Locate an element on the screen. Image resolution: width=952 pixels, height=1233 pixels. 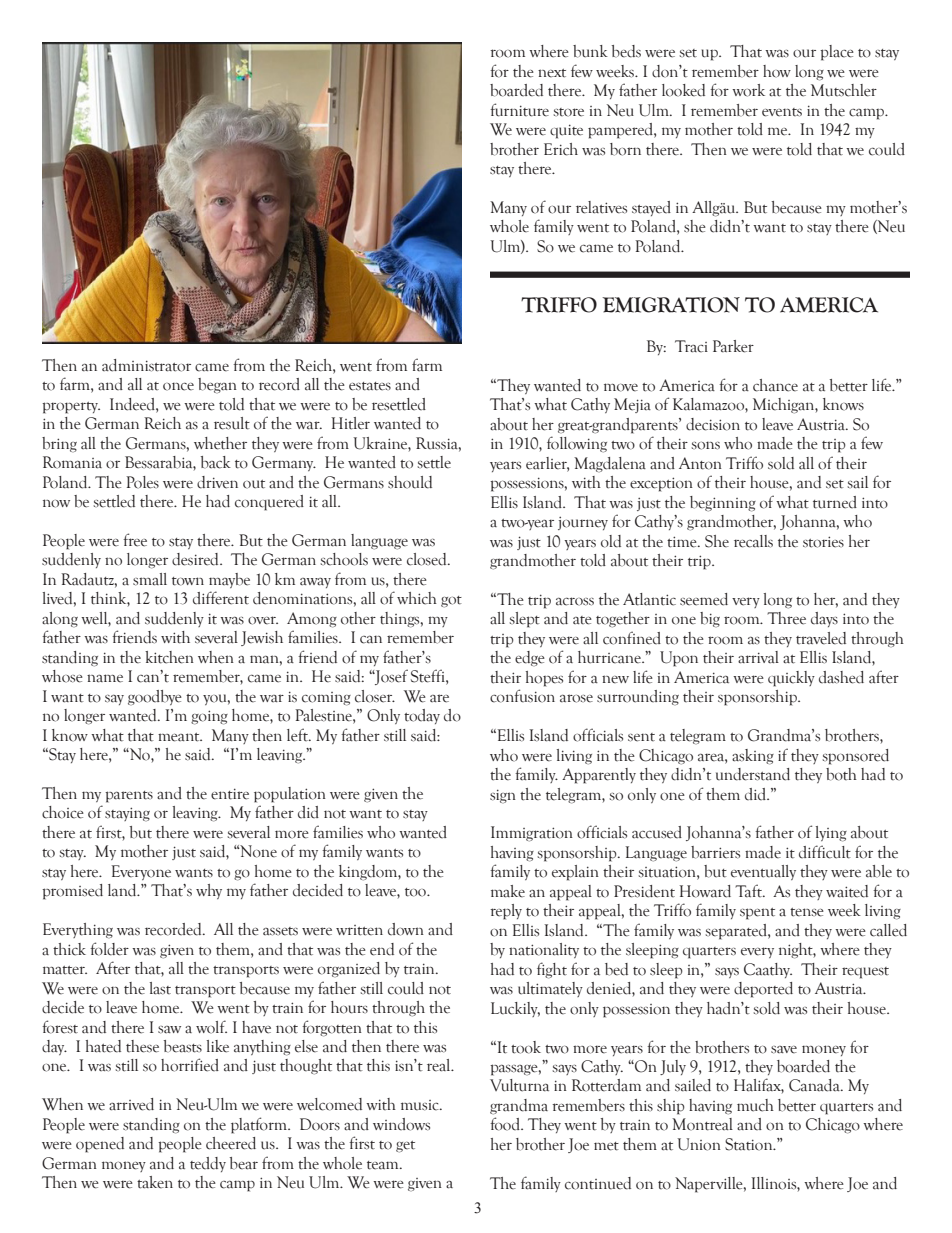
furniture is located at coordinates (519, 110).
